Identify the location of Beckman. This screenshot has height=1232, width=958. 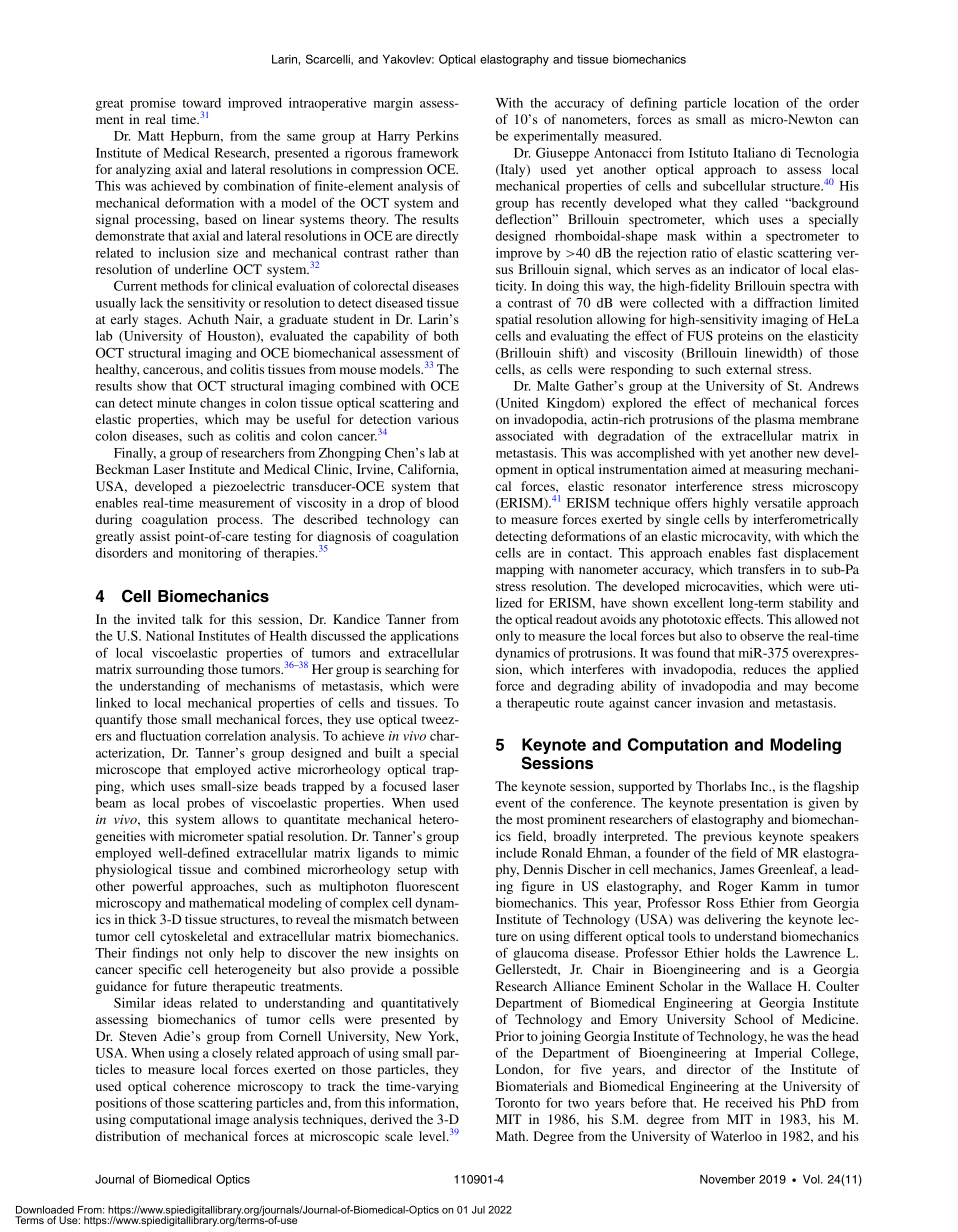
(122, 469).
